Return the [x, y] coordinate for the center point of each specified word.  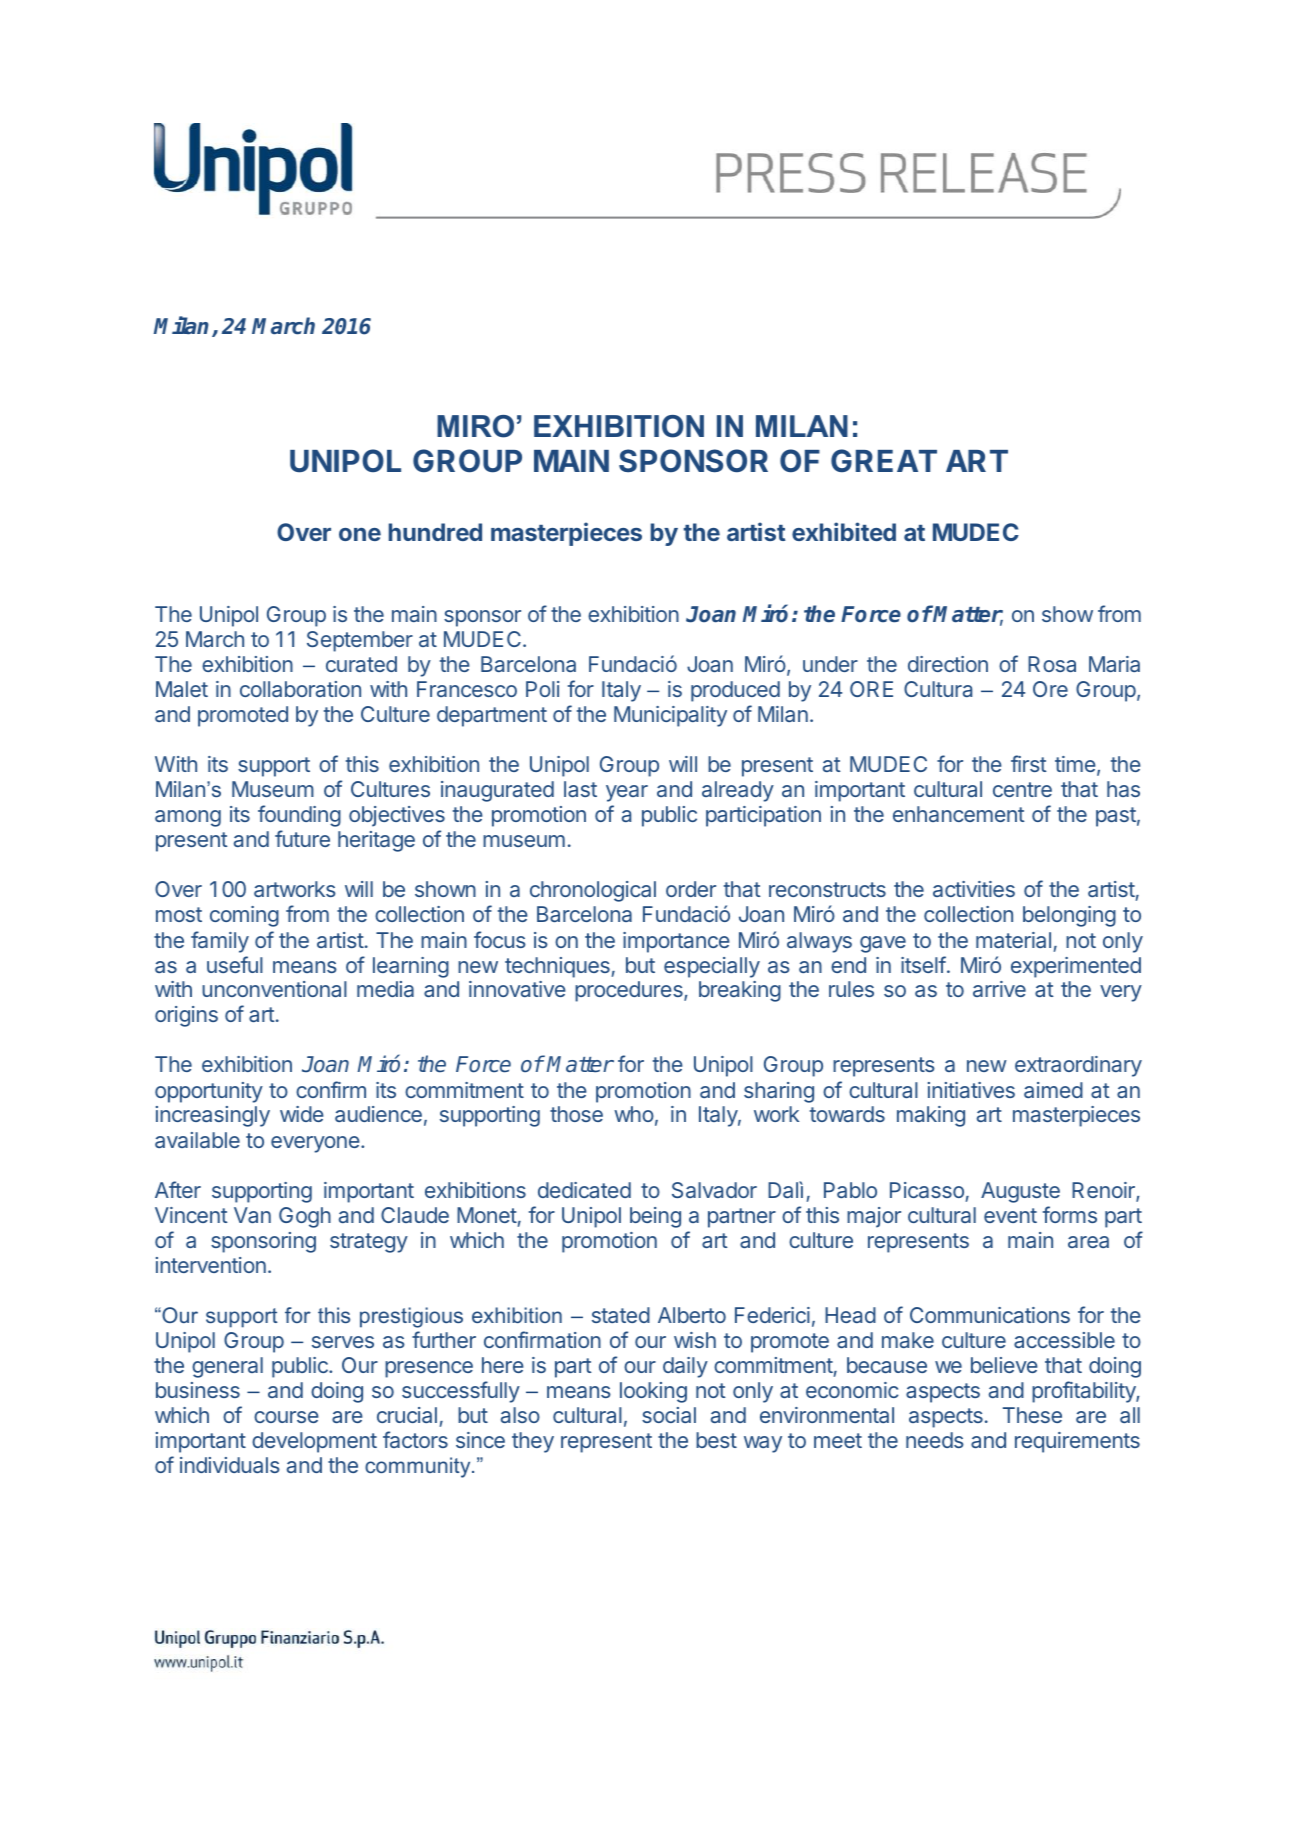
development [314, 1442]
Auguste [1020, 1192]
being [655, 1217]
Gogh [305, 1217]
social [669, 1415]
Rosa [1052, 664]
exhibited [844, 531]
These [1032, 1415]
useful [235, 964]
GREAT [884, 460]
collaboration [300, 689]
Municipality [670, 716]
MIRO [475, 426]
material [1013, 940]
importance [676, 942]
